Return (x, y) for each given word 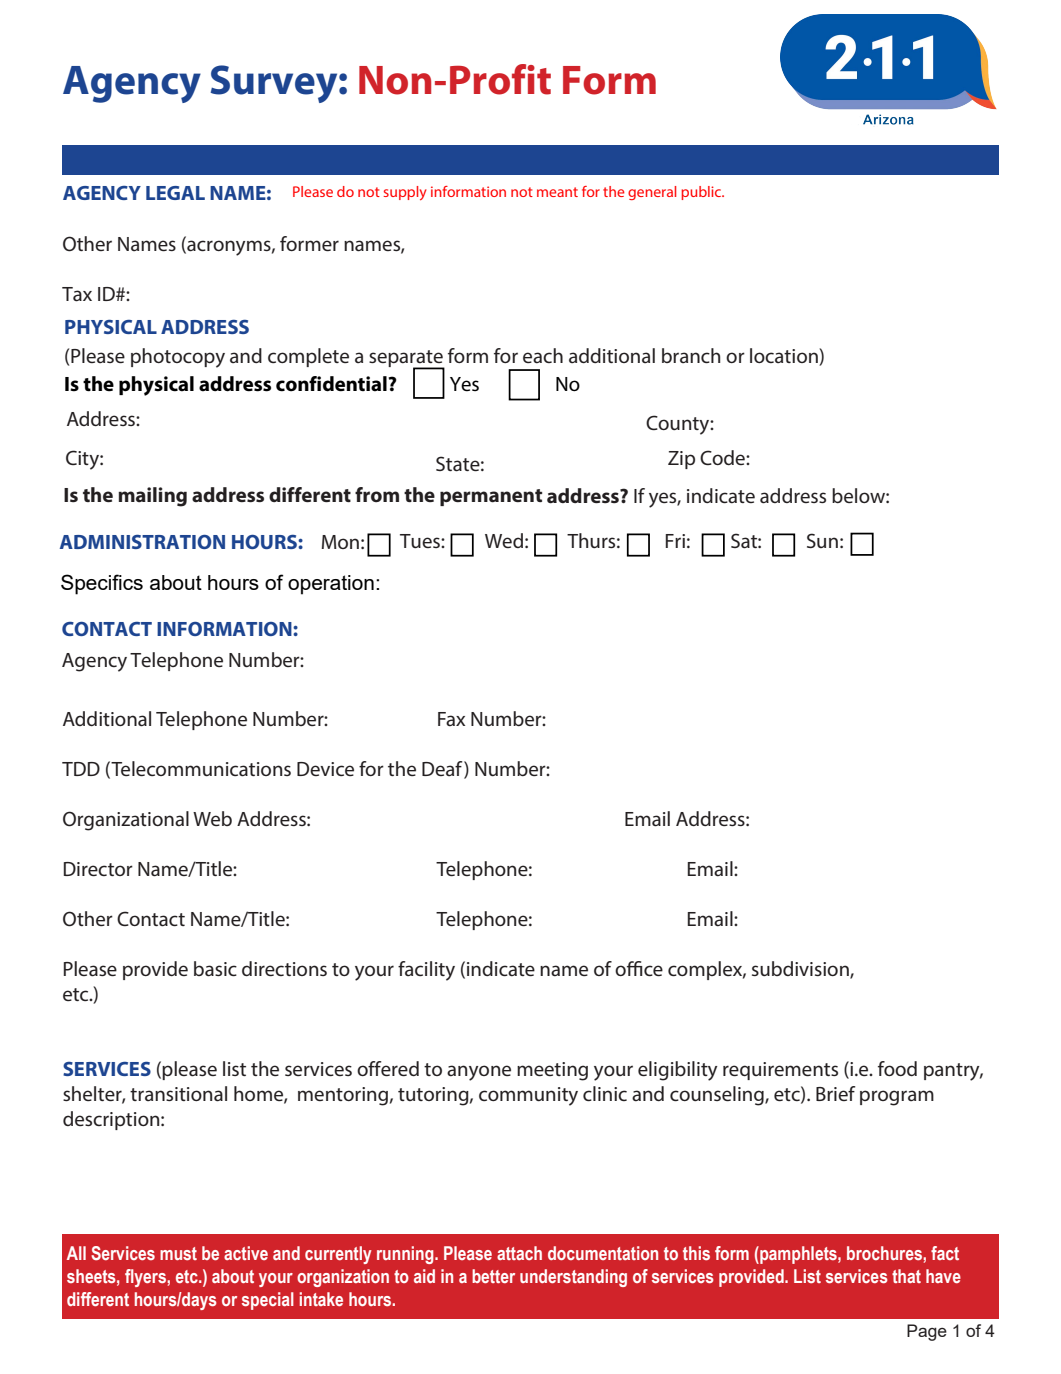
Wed (504, 540)
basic (215, 969)
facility (426, 971)
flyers (146, 1278)
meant (557, 192)
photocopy (178, 358)
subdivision (801, 969)
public (702, 193)
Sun (822, 540)
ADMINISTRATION (142, 542)
